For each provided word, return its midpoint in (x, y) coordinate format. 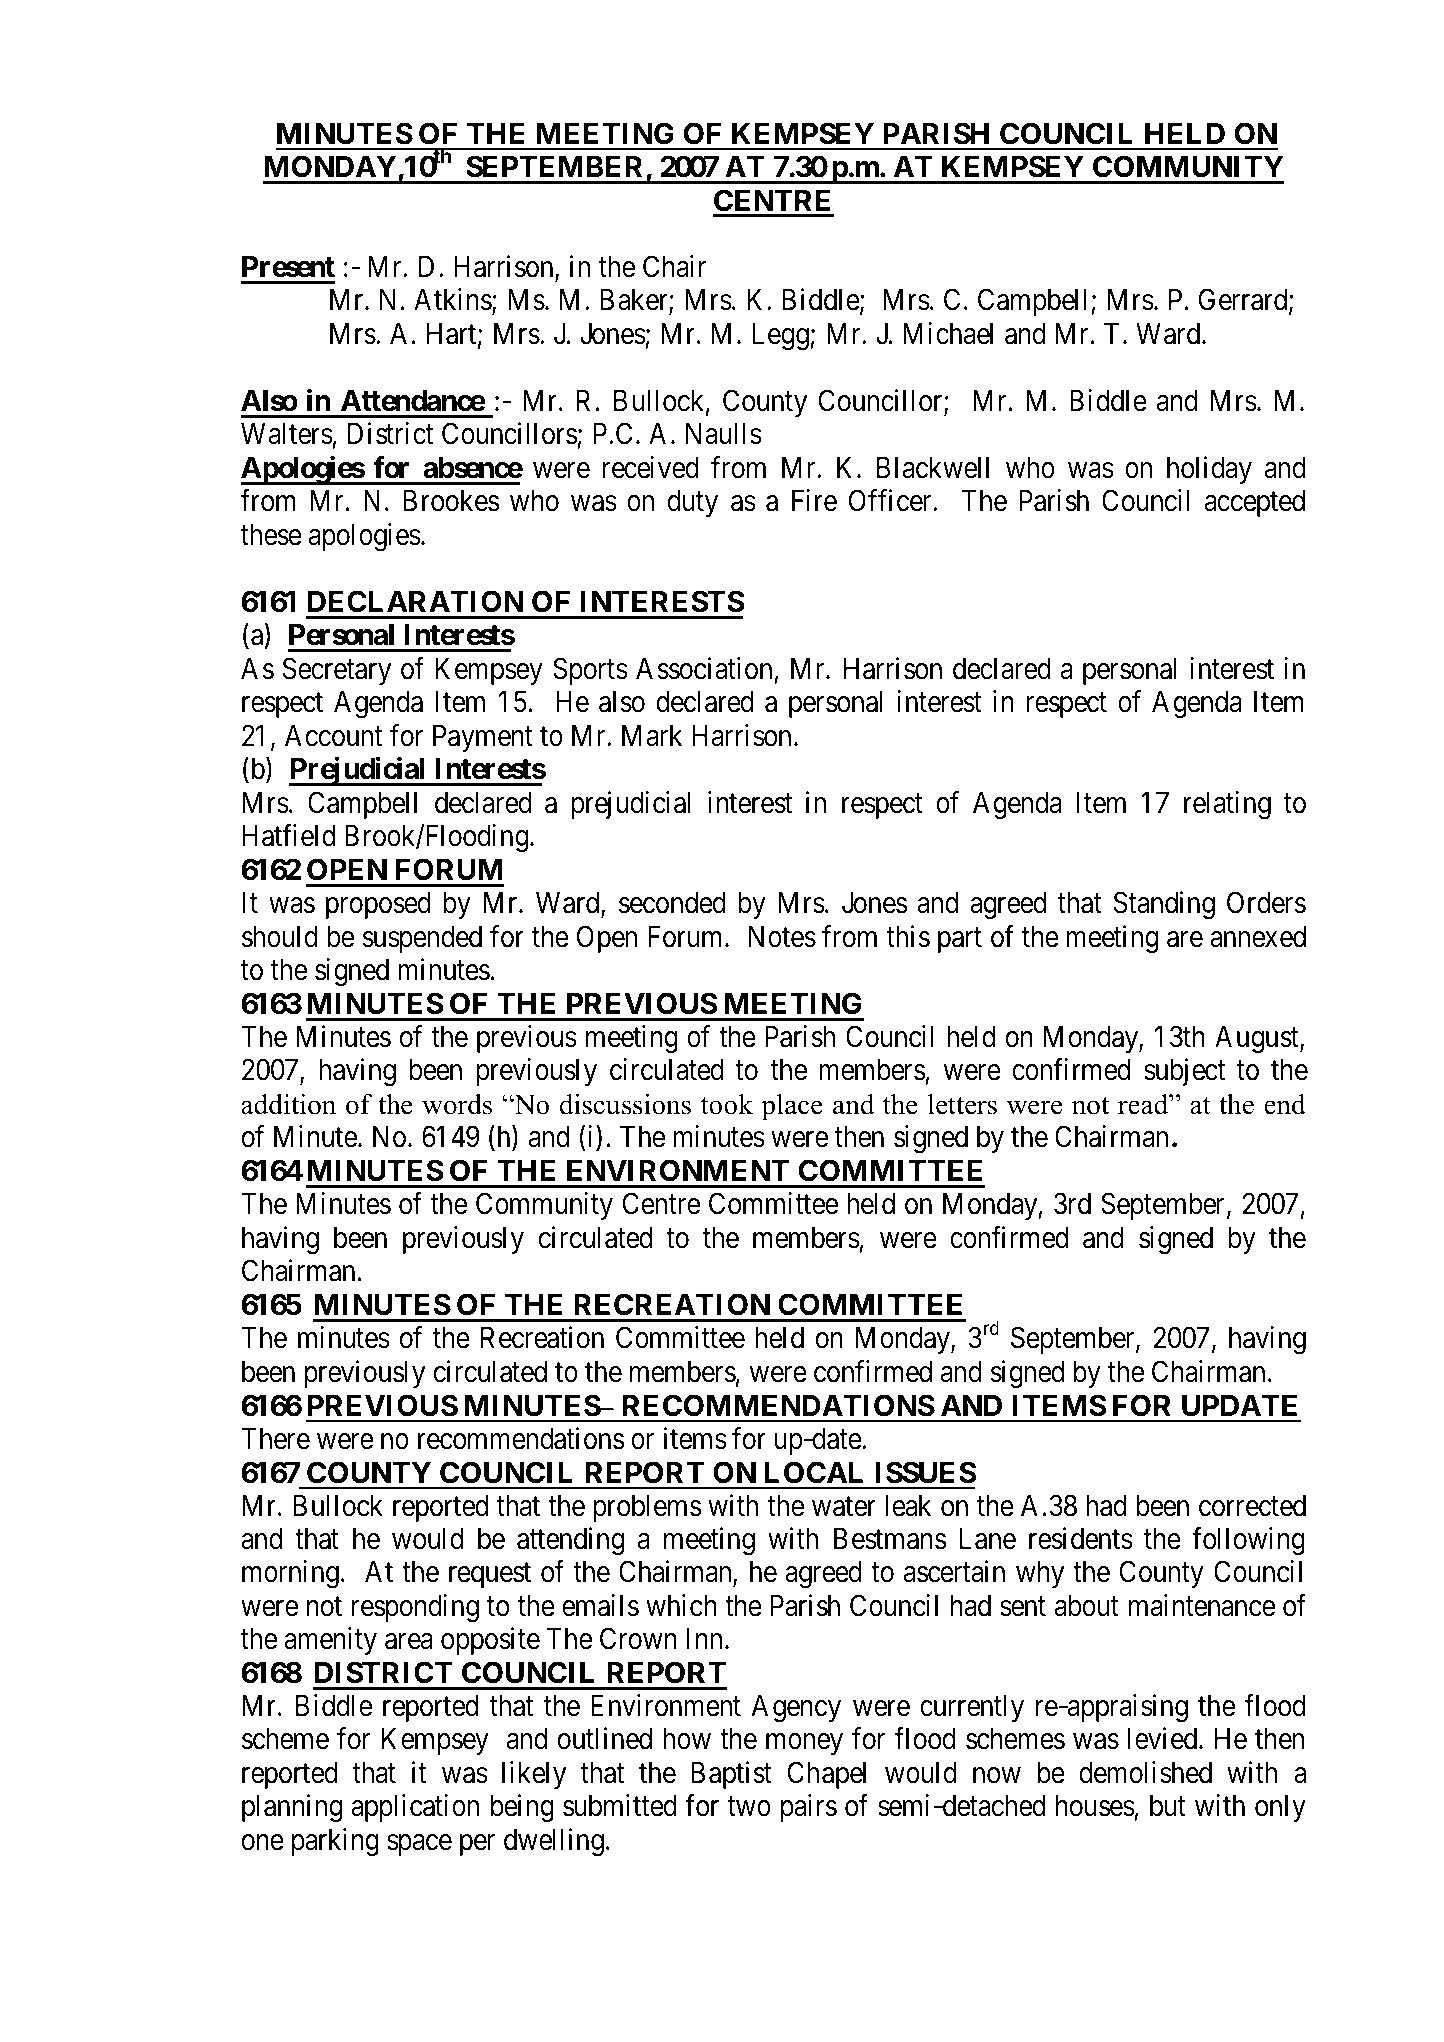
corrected (1252, 1506)
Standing (1164, 905)
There (275, 1439)
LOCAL (814, 1472)
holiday (1209, 470)
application (415, 1808)
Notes (782, 937)
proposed (378, 905)
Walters (287, 434)
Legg (781, 337)
